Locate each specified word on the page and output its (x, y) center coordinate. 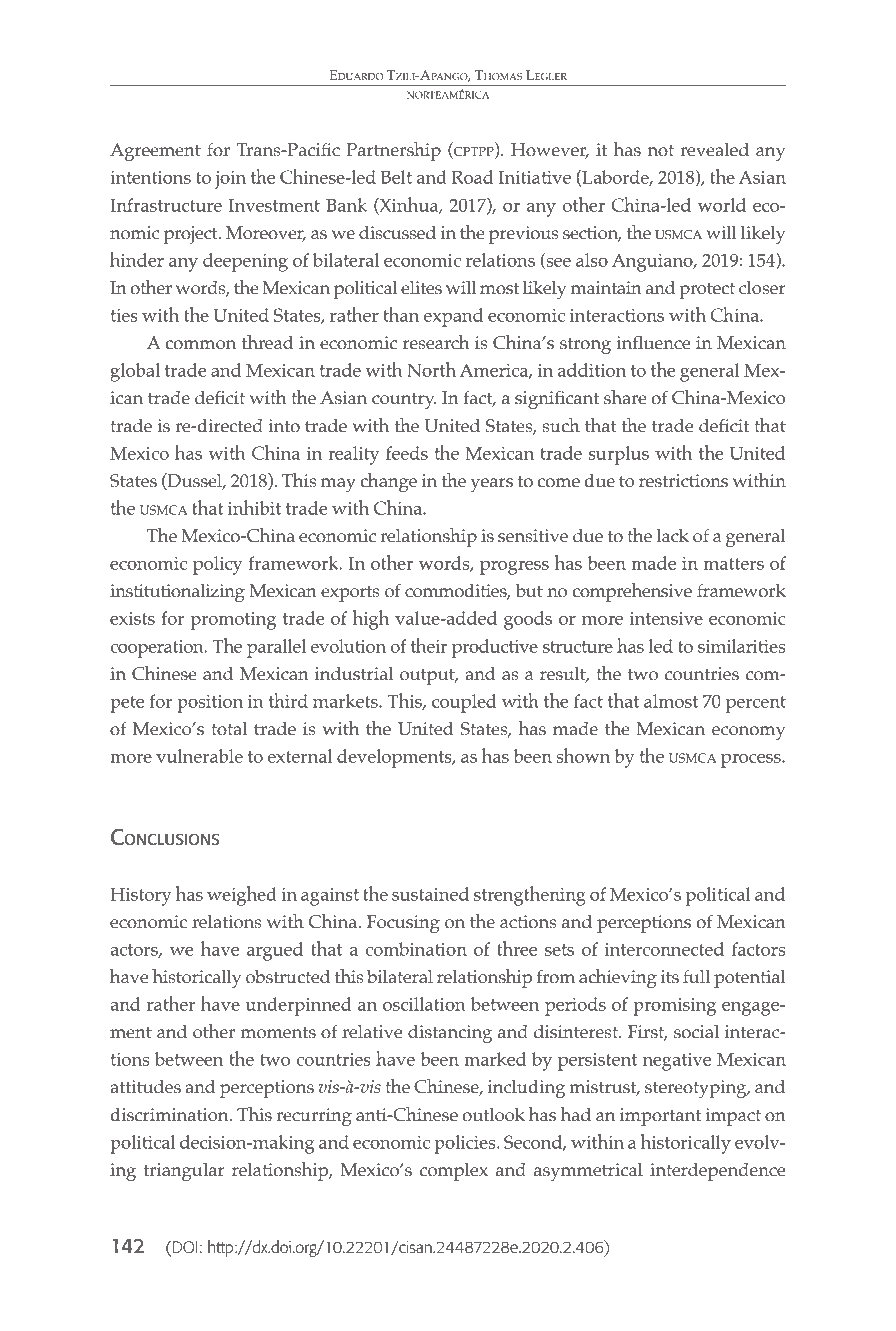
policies (466, 1144)
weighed (242, 896)
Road (473, 177)
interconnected (664, 949)
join (230, 180)
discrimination (170, 1115)
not (660, 151)
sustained (430, 894)
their (429, 645)
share (625, 397)
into (284, 426)
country (404, 400)
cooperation (158, 649)
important (660, 1117)
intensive (666, 618)
